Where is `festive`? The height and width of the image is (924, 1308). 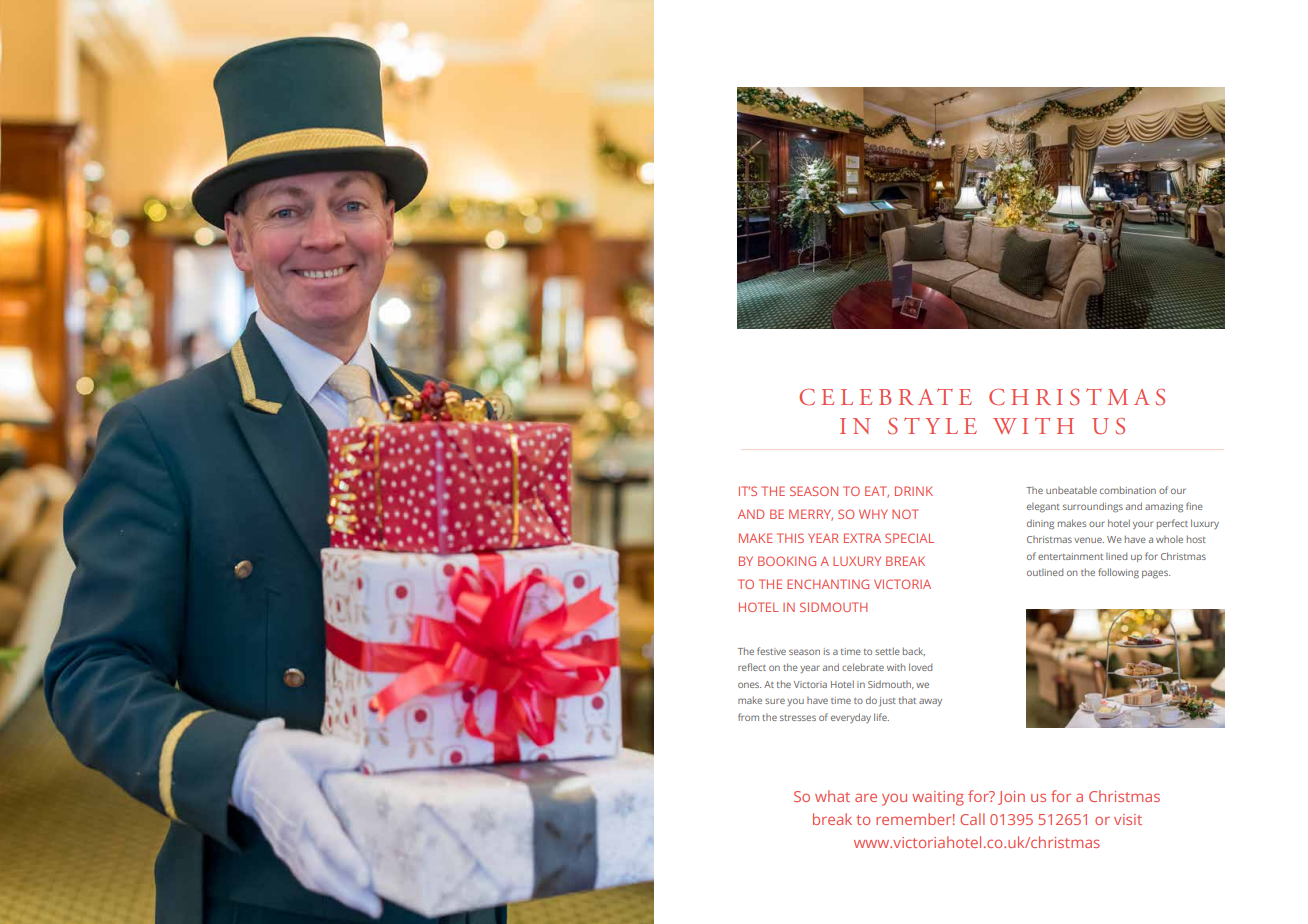 festive is located at coordinates (771, 651).
